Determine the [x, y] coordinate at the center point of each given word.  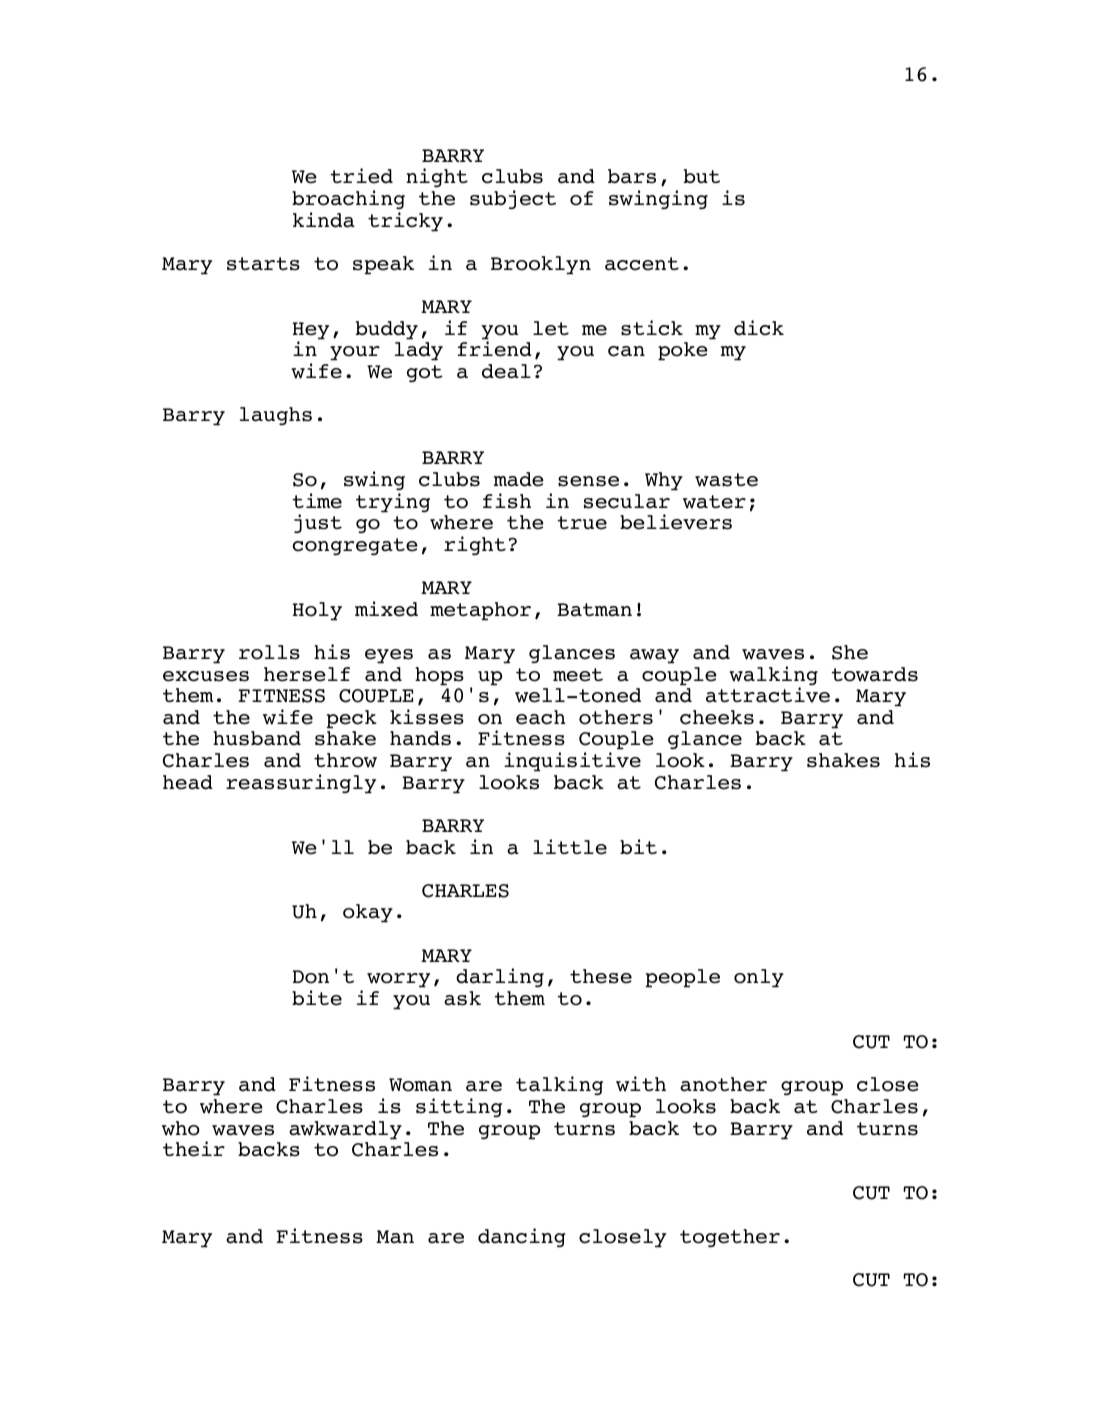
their [194, 1149]
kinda [324, 220]
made [519, 479]
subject [513, 199]
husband [257, 738]
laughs [276, 416]
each [541, 717]
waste [726, 480]
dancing [522, 1237]
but [702, 176]
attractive [768, 695]
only [759, 978]
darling [500, 977]
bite [317, 998]
